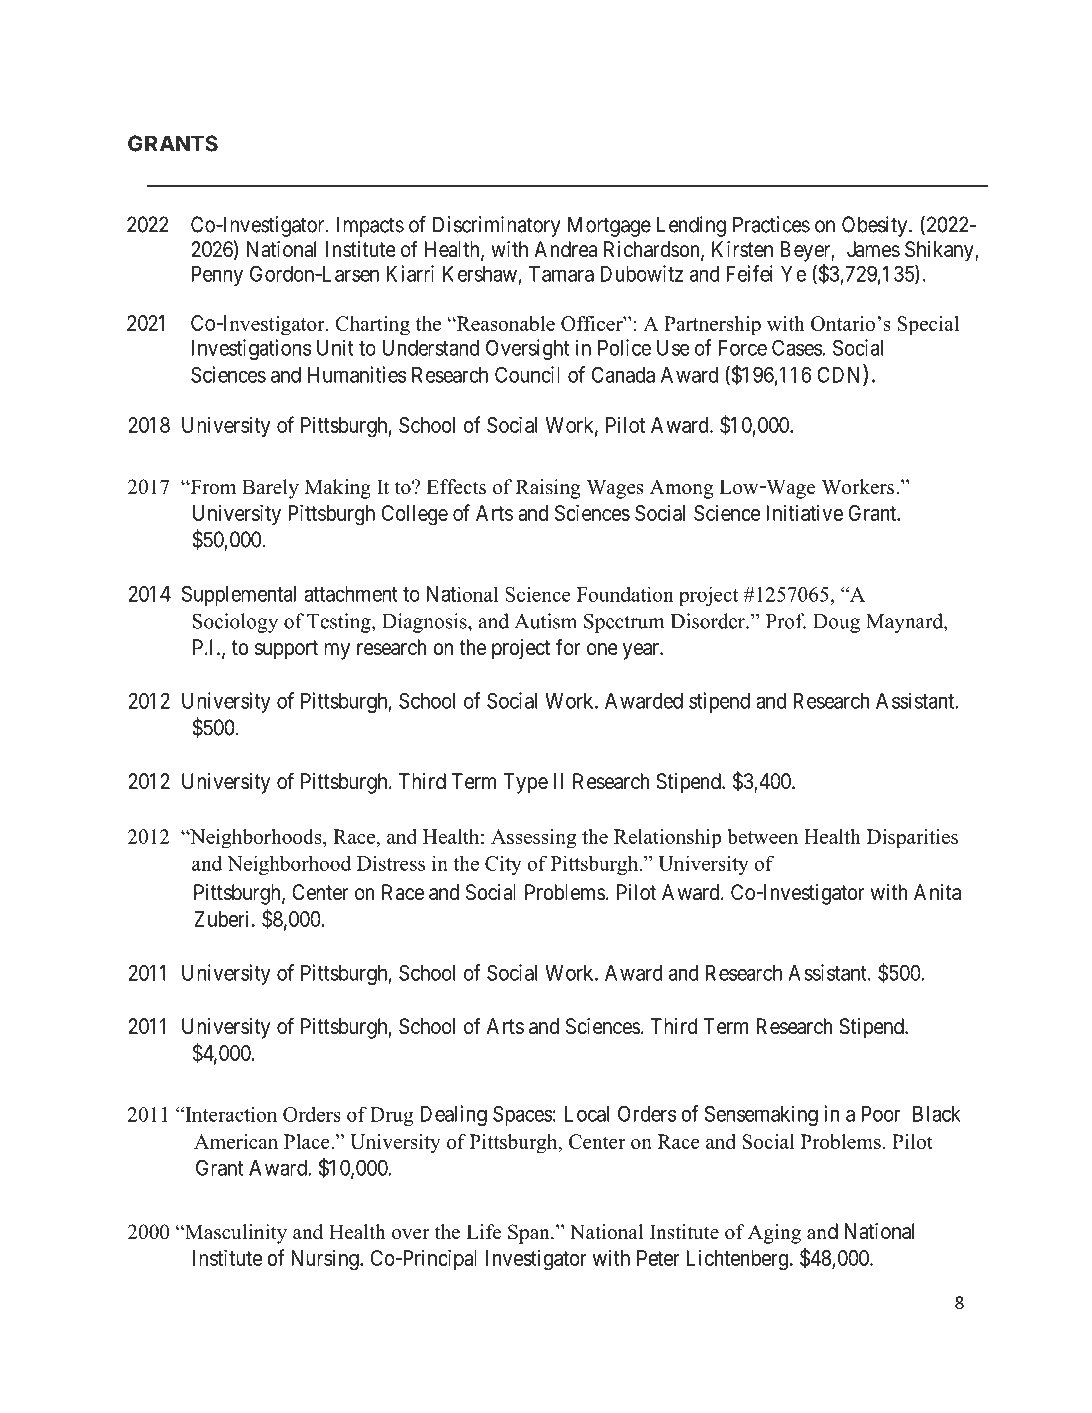 This screenshot has width=1092, height=1413. Describe the element at coordinates (565, 249) in the screenshot. I see `Andrea` at that location.
